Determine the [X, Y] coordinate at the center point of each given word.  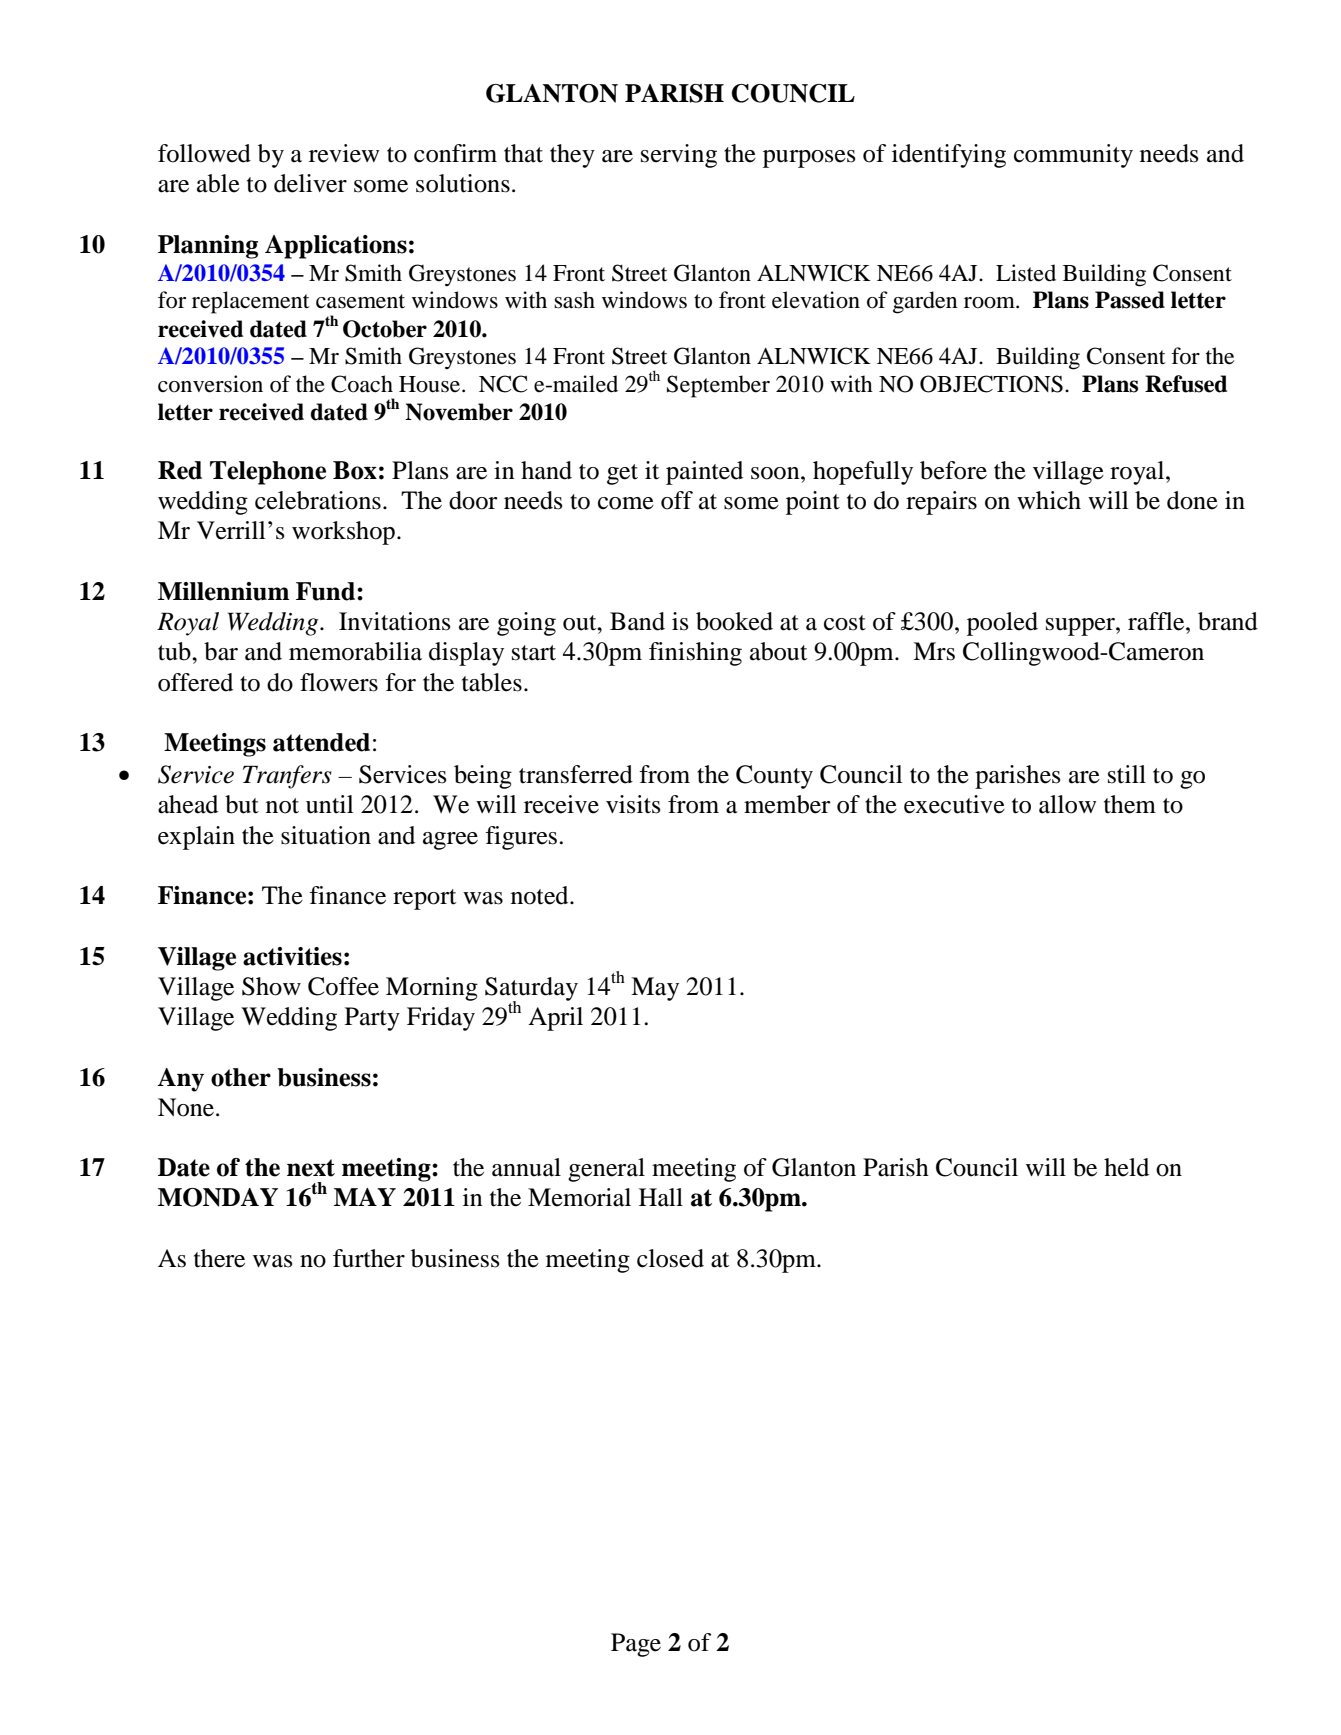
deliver [310, 183]
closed [670, 1258]
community [1073, 156]
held [1126, 1167]
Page [636, 1645]
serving [679, 156]
